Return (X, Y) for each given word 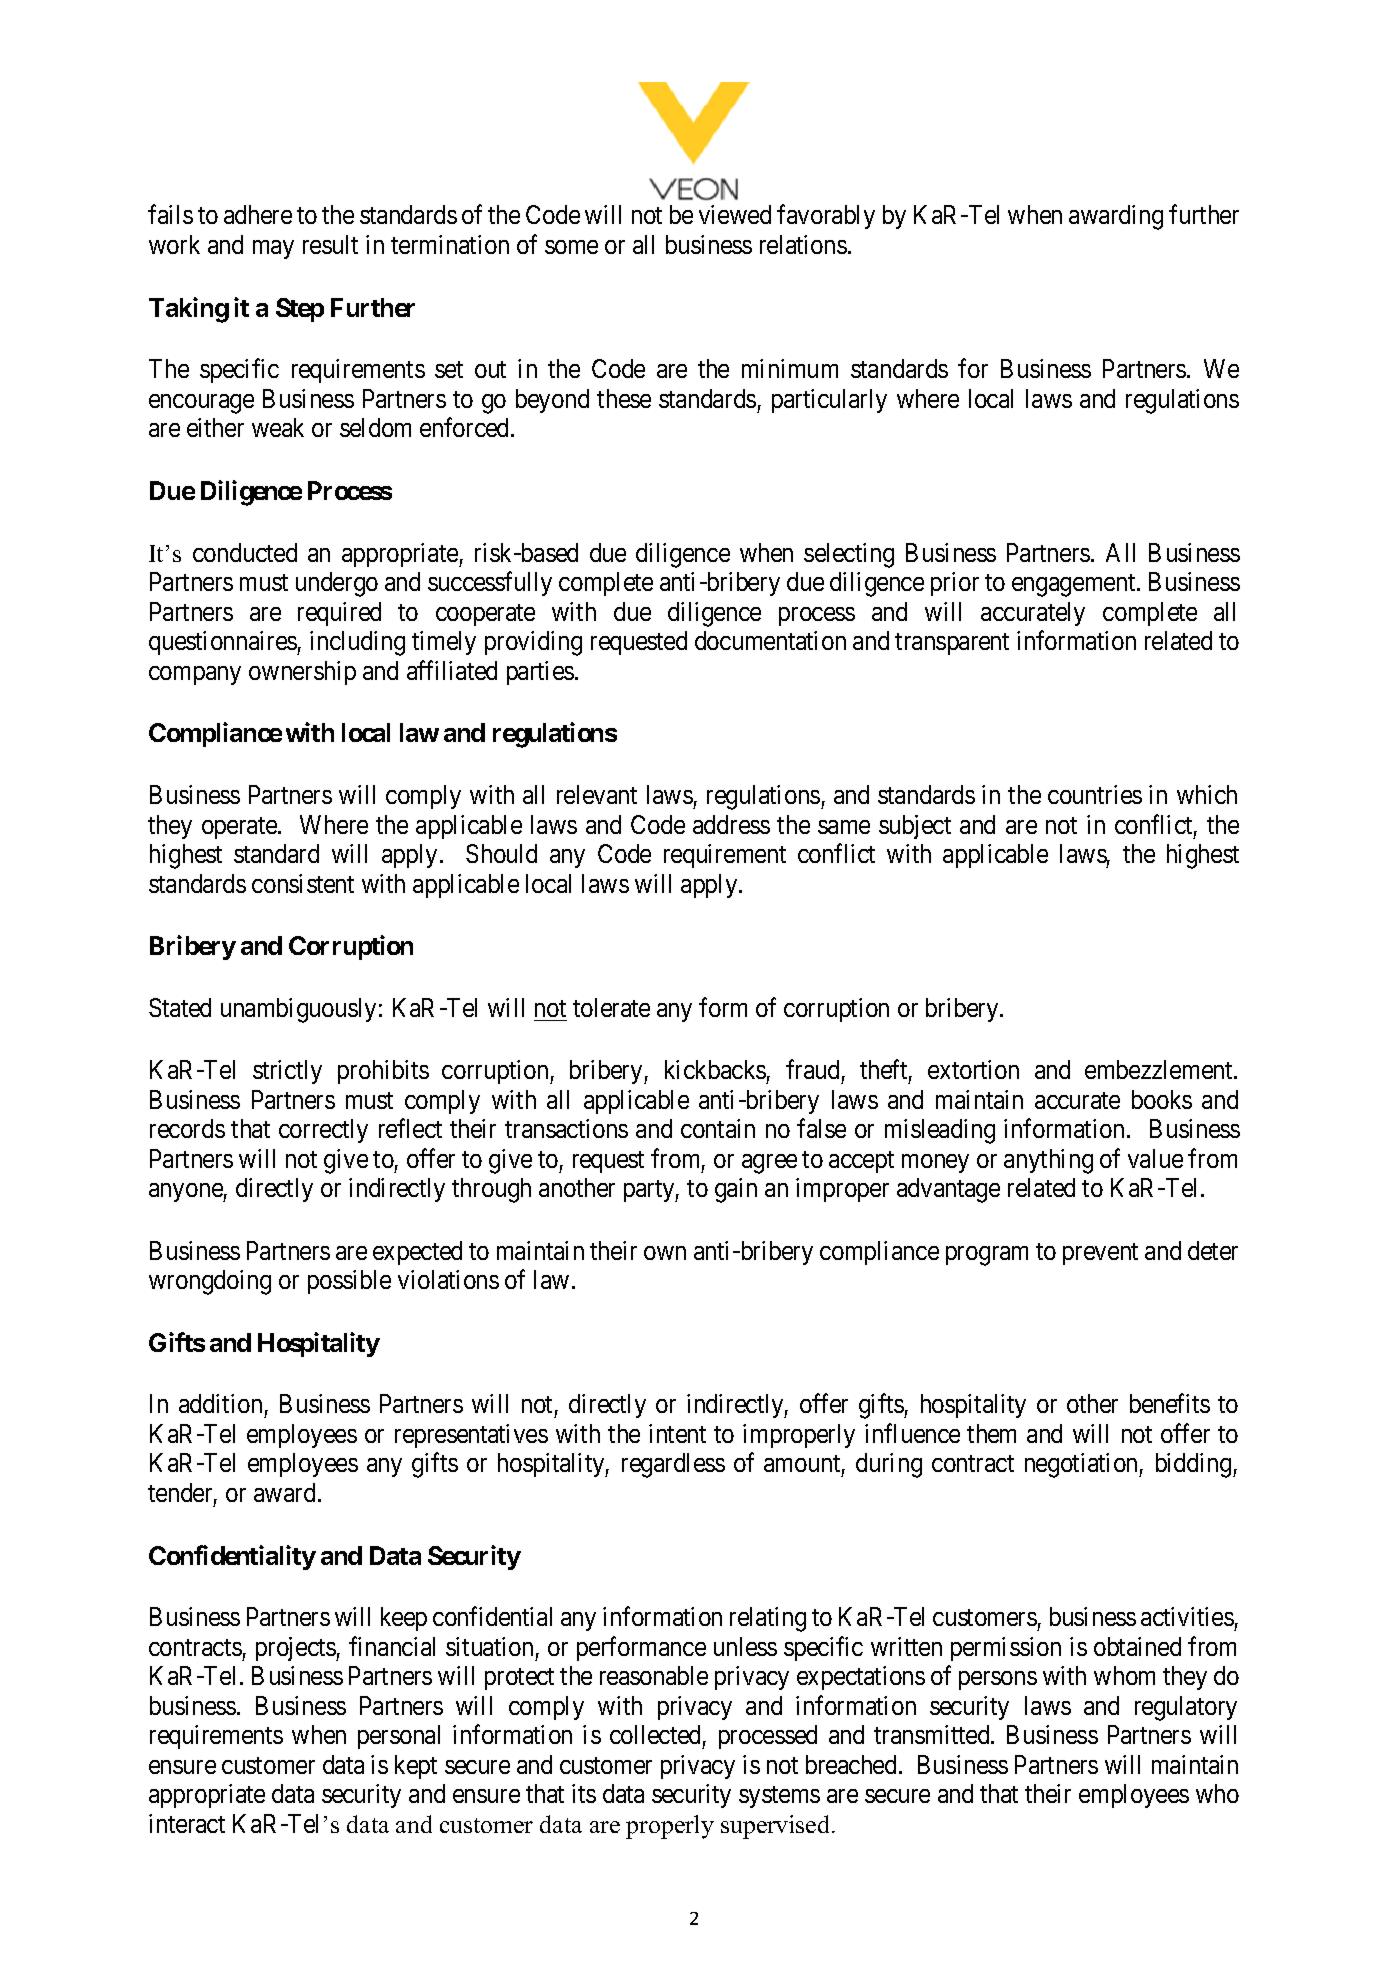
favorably (826, 217)
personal (399, 1737)
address (731, 824)
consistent (303, 883)
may (273, 249)
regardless (673, 1465)
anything (1048, 1161)
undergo (337, 584)
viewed (735, 214)
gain (736, 1190)
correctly (323, 1131)
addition (220, 1403)
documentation (770, 640)
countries (1095, 794)
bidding (1195, 1465)
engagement (1075, 585)
